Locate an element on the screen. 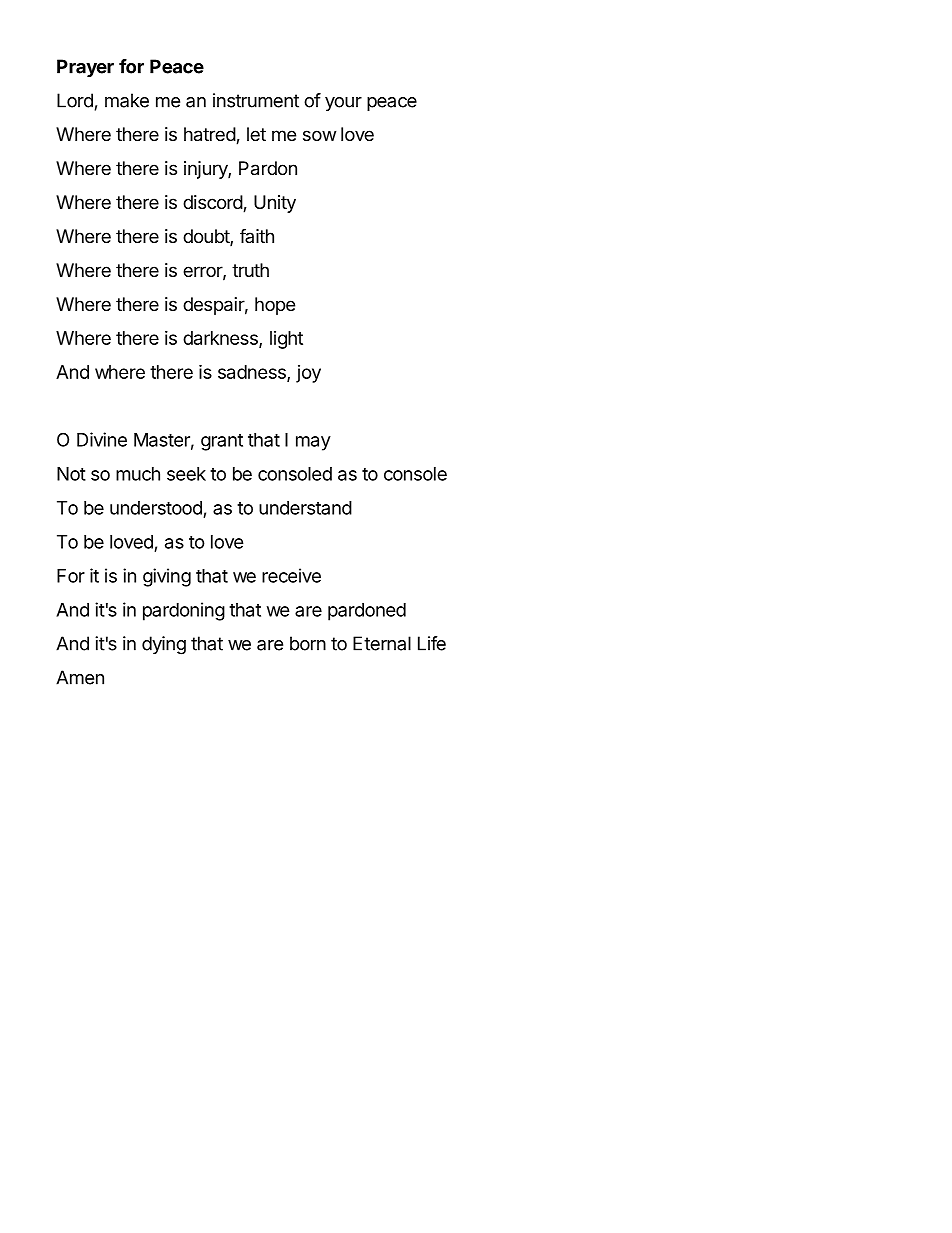 The width and height of the screenshot is (952, 1233). receive is located at coordinates (291, 575).
